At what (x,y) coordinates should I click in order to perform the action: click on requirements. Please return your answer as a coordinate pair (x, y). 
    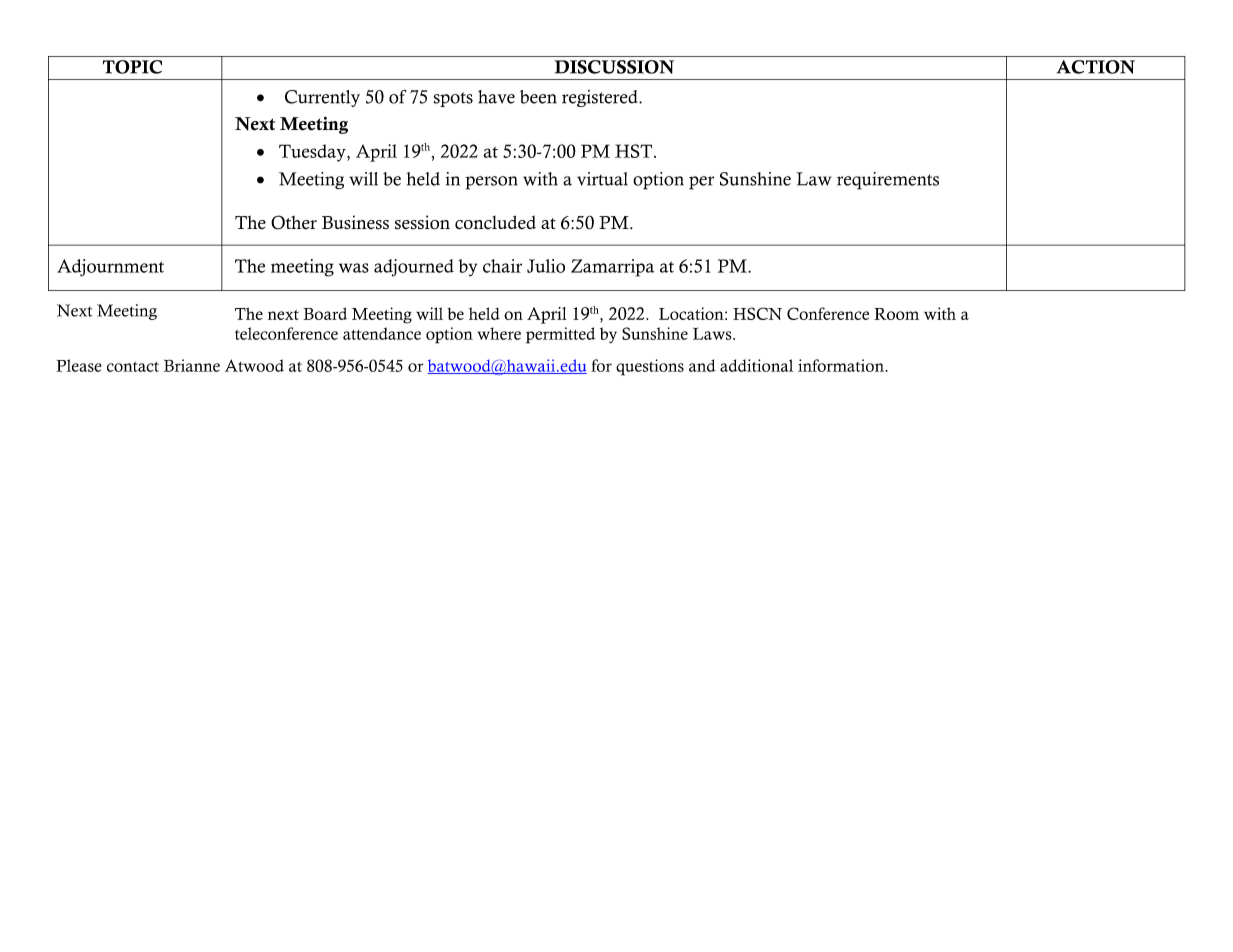
    Looking at the image, I should click on (888, 181).
